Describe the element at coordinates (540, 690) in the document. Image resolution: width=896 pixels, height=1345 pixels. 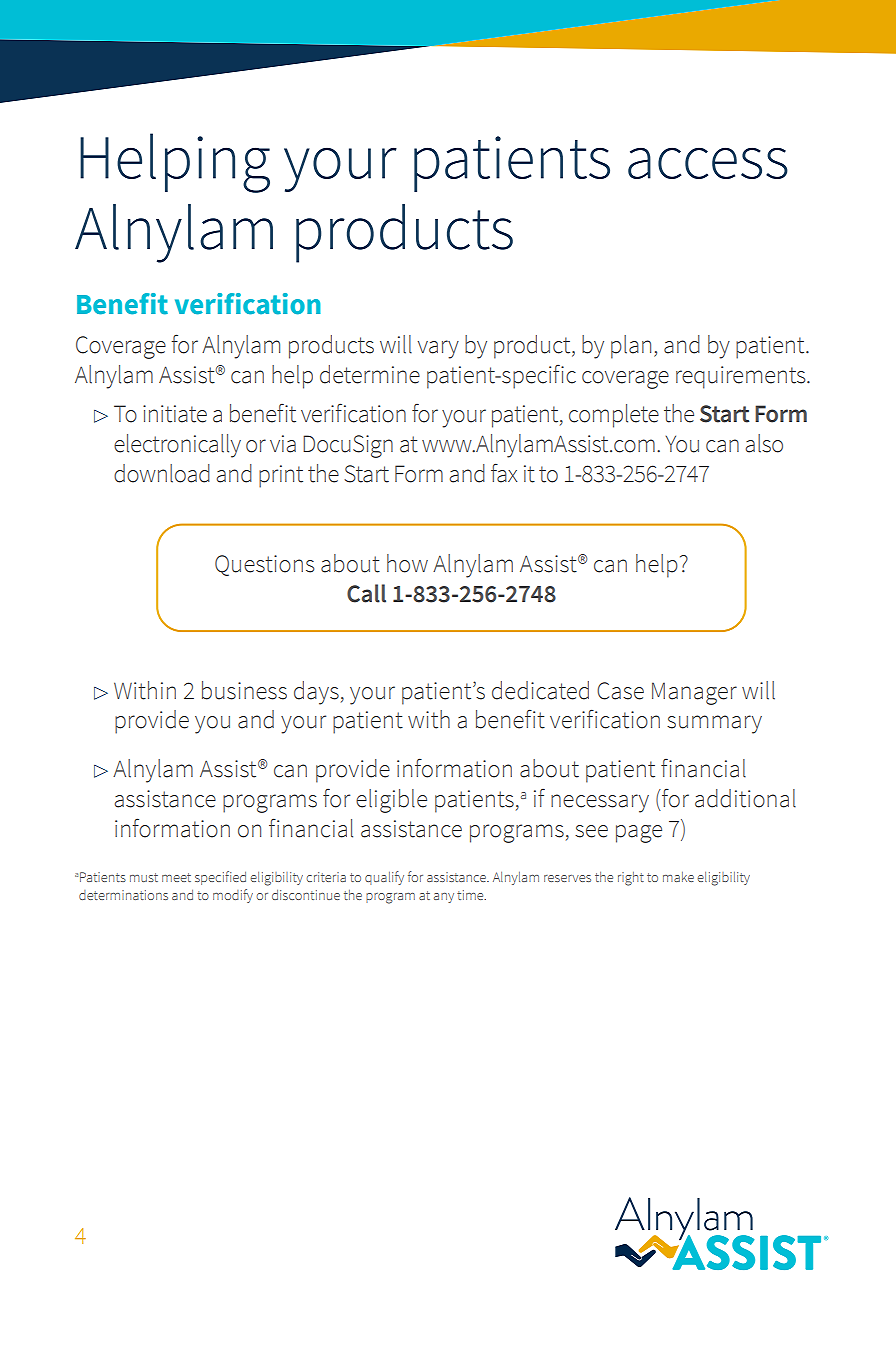
I see `dedicated` at that location.
